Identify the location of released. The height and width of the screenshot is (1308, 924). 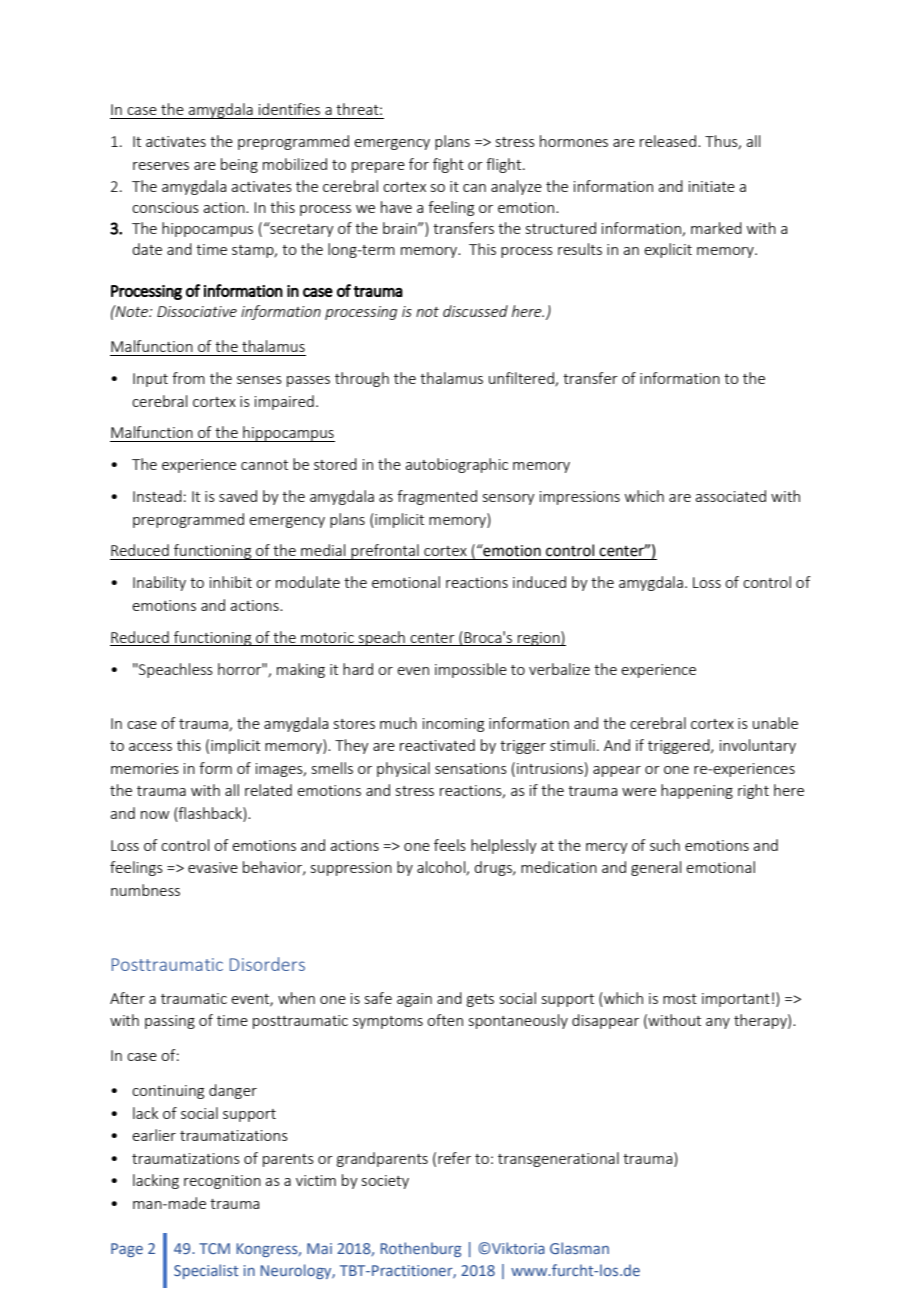
(668, 141).
